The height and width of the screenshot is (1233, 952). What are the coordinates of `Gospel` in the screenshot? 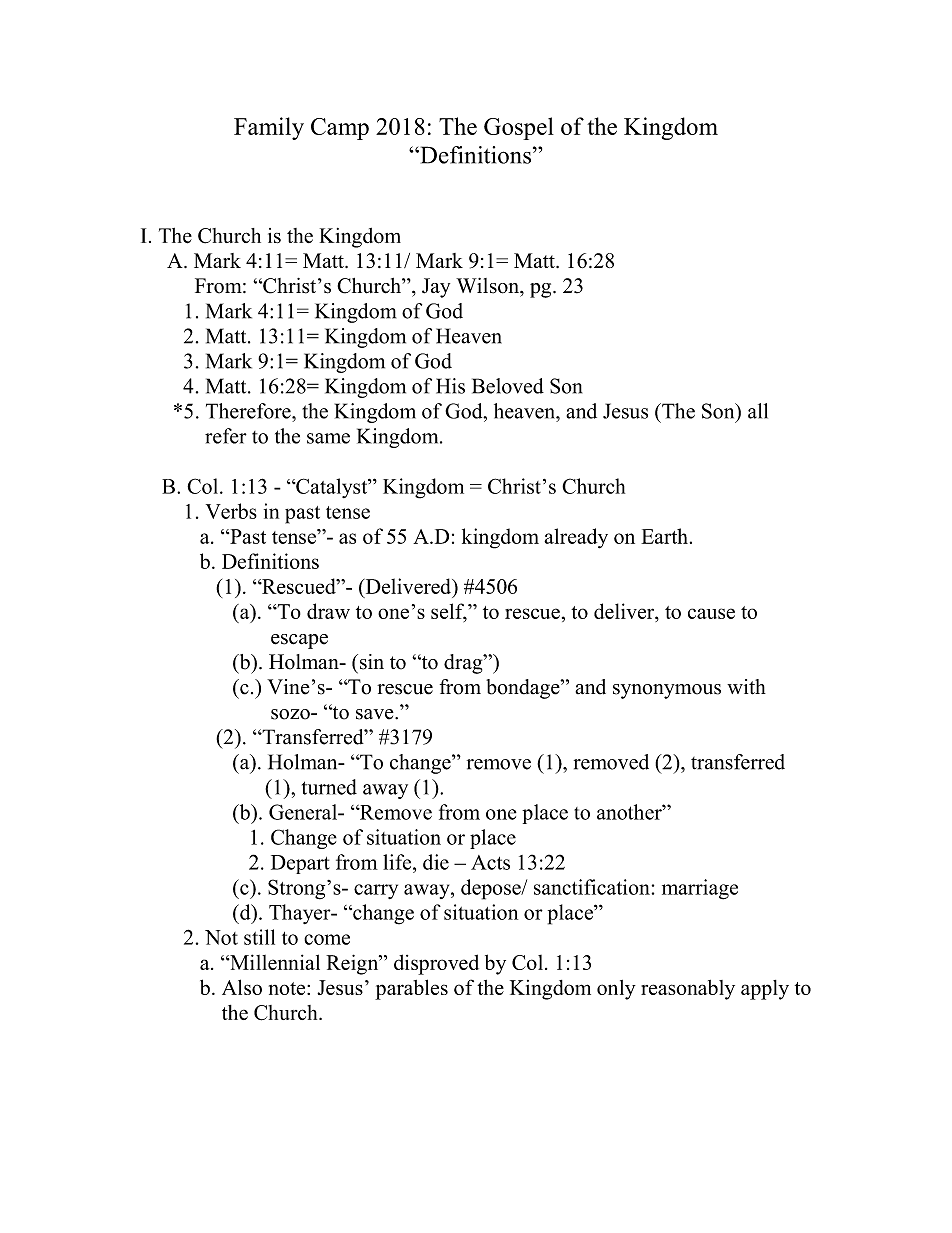 It's located at (519, 128).
